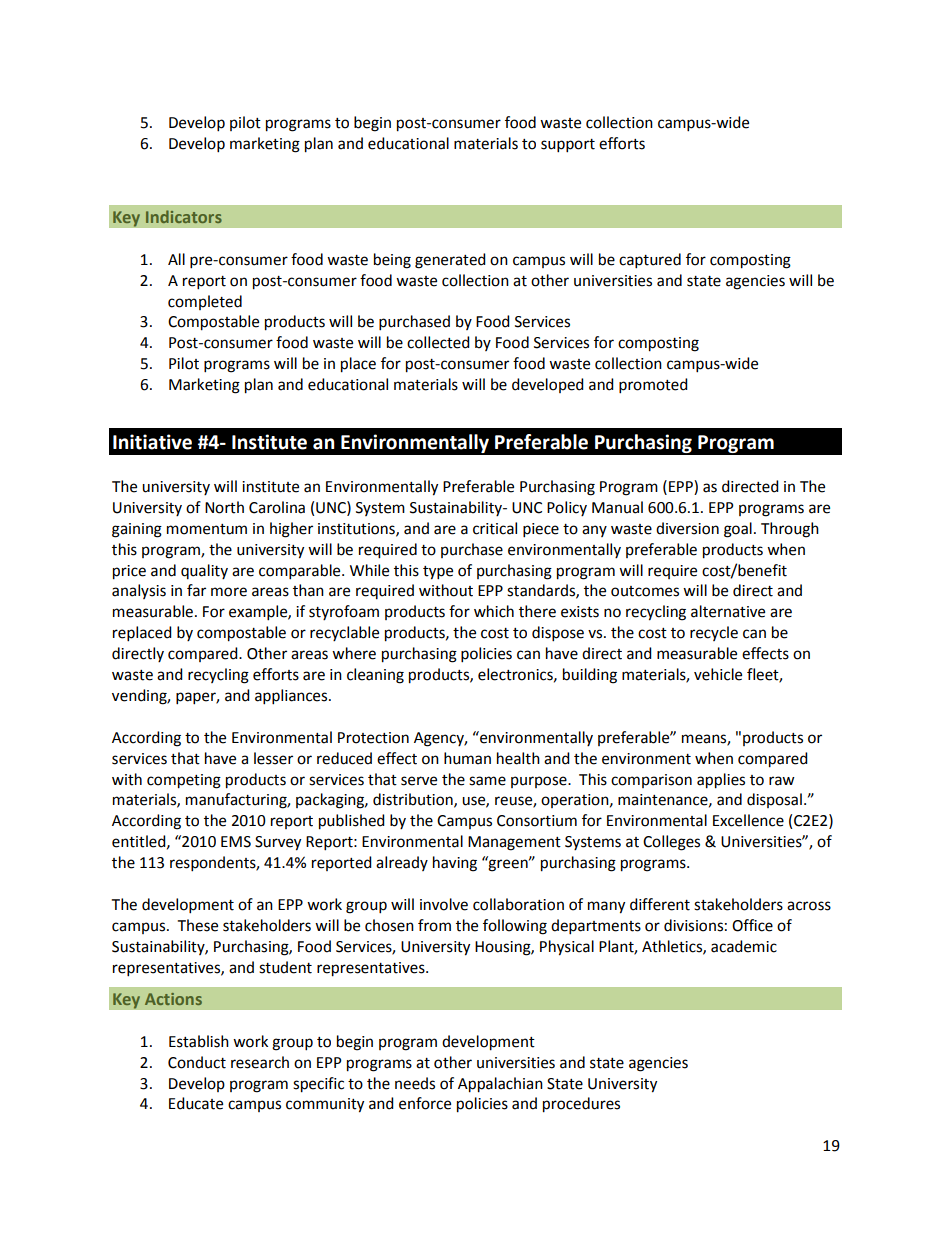 Image resolution: width=952 pixels, height=1233 pixels. Describe the element at coordinates (184, 216) in the screenshot. I see `Indicators` at that location.
